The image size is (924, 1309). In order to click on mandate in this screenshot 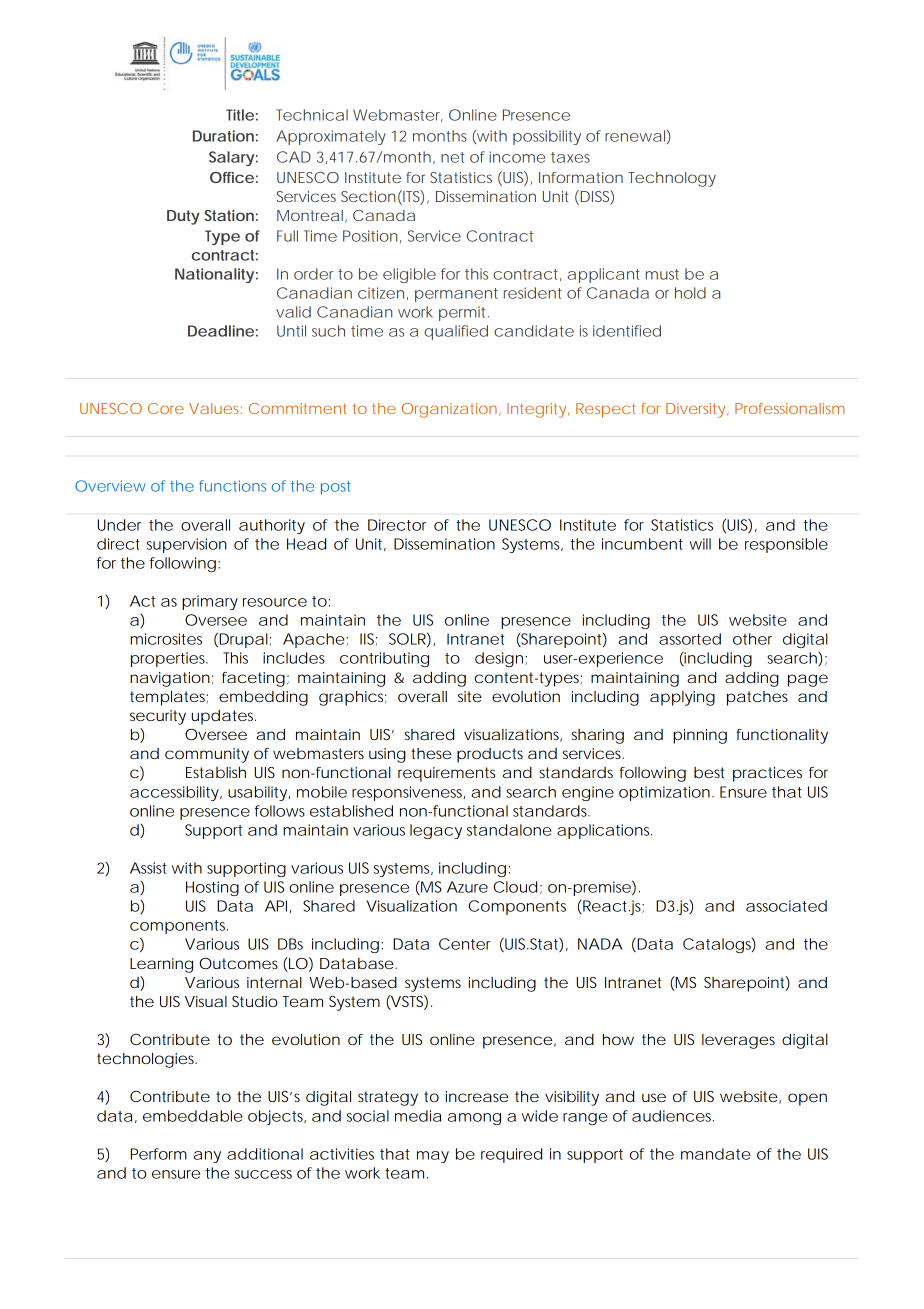, I will do `click(716, 1154)`.
